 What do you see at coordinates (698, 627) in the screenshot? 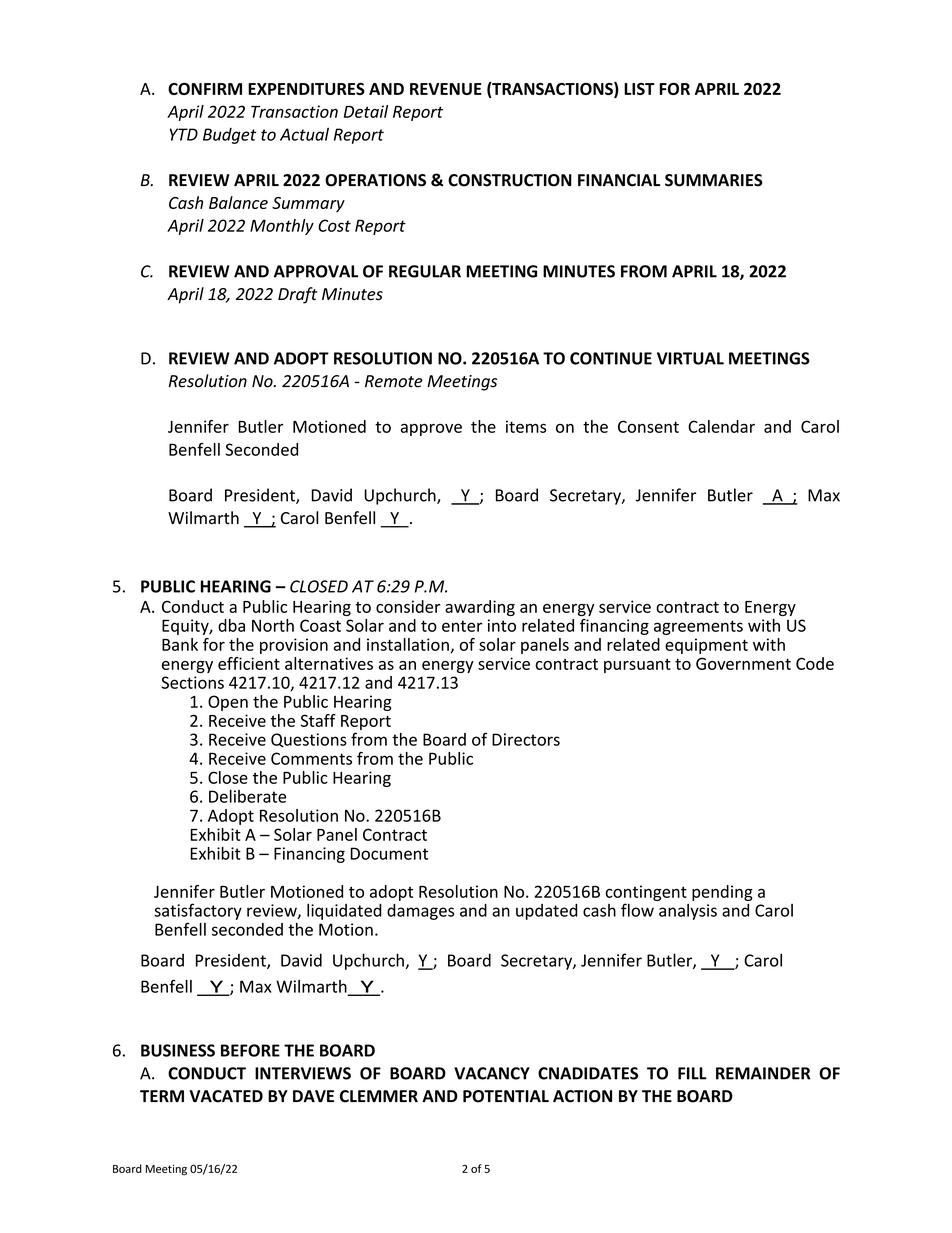
I see `agreements` at bounding box center [698, 627].
